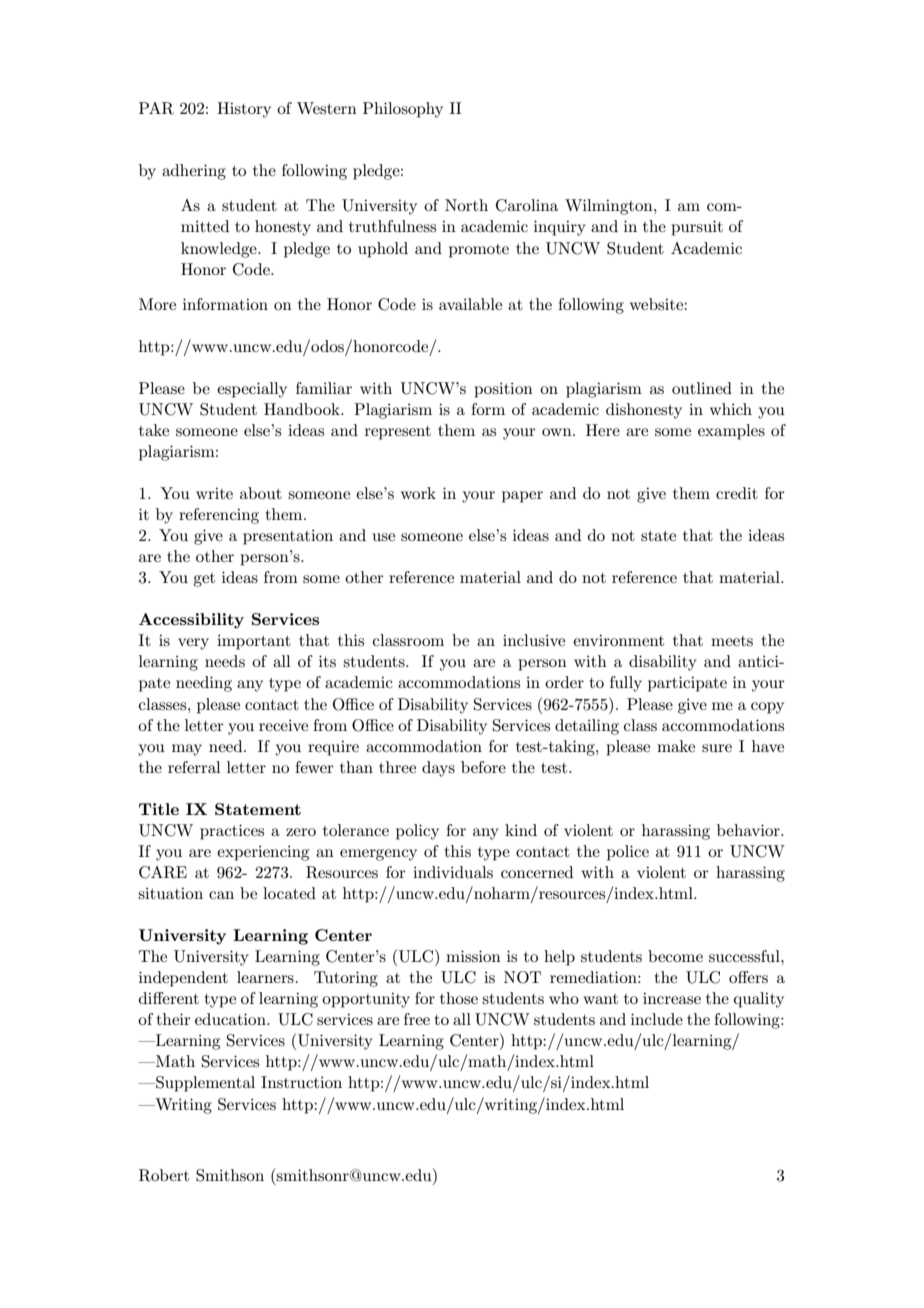 This document has height=1308, width=924. Describe the element at coordinates (657, 1019) in the document. I see `include` at that location.
